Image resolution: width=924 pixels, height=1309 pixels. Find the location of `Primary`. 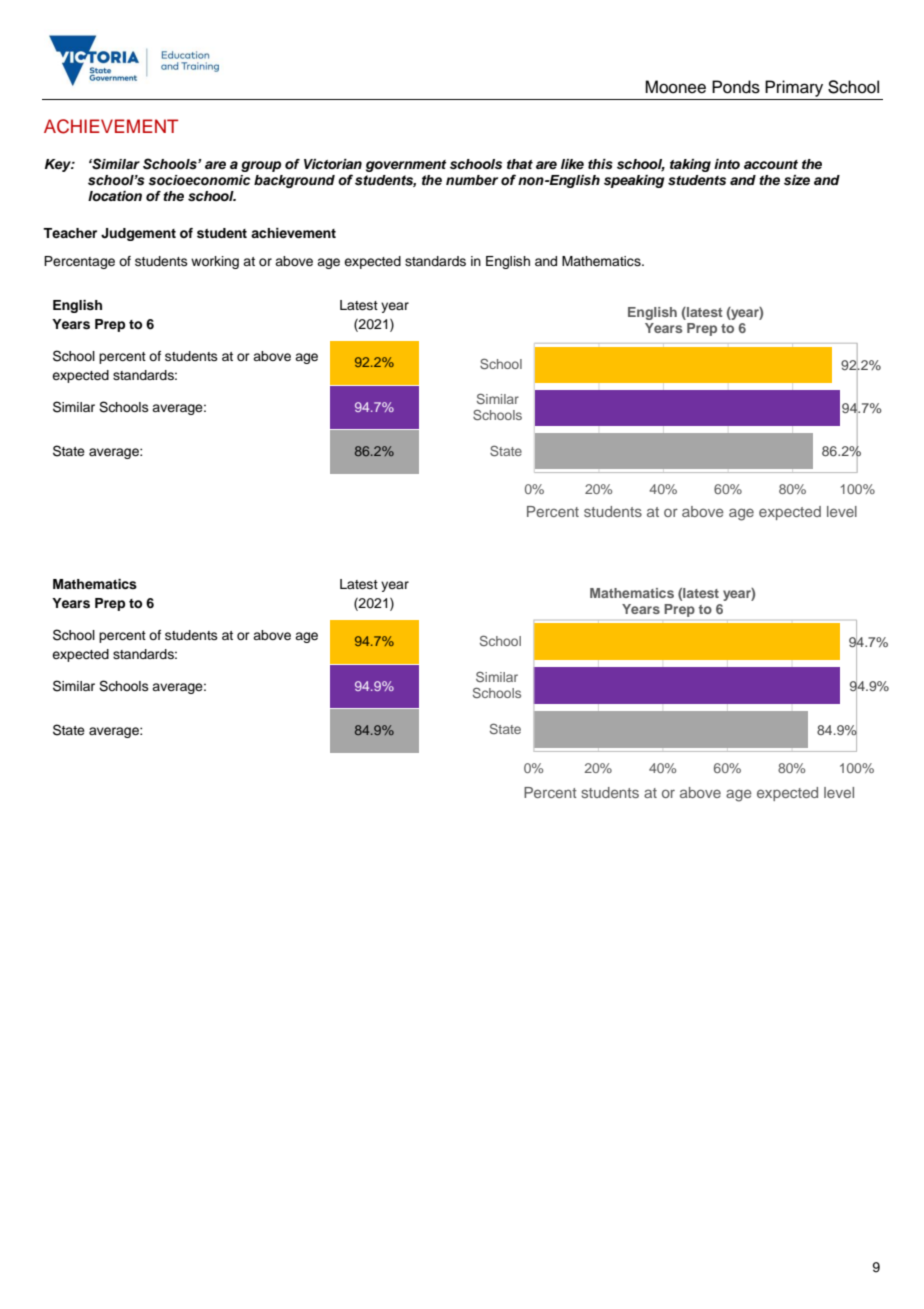

Primary is located at coordinates (794, 88).
